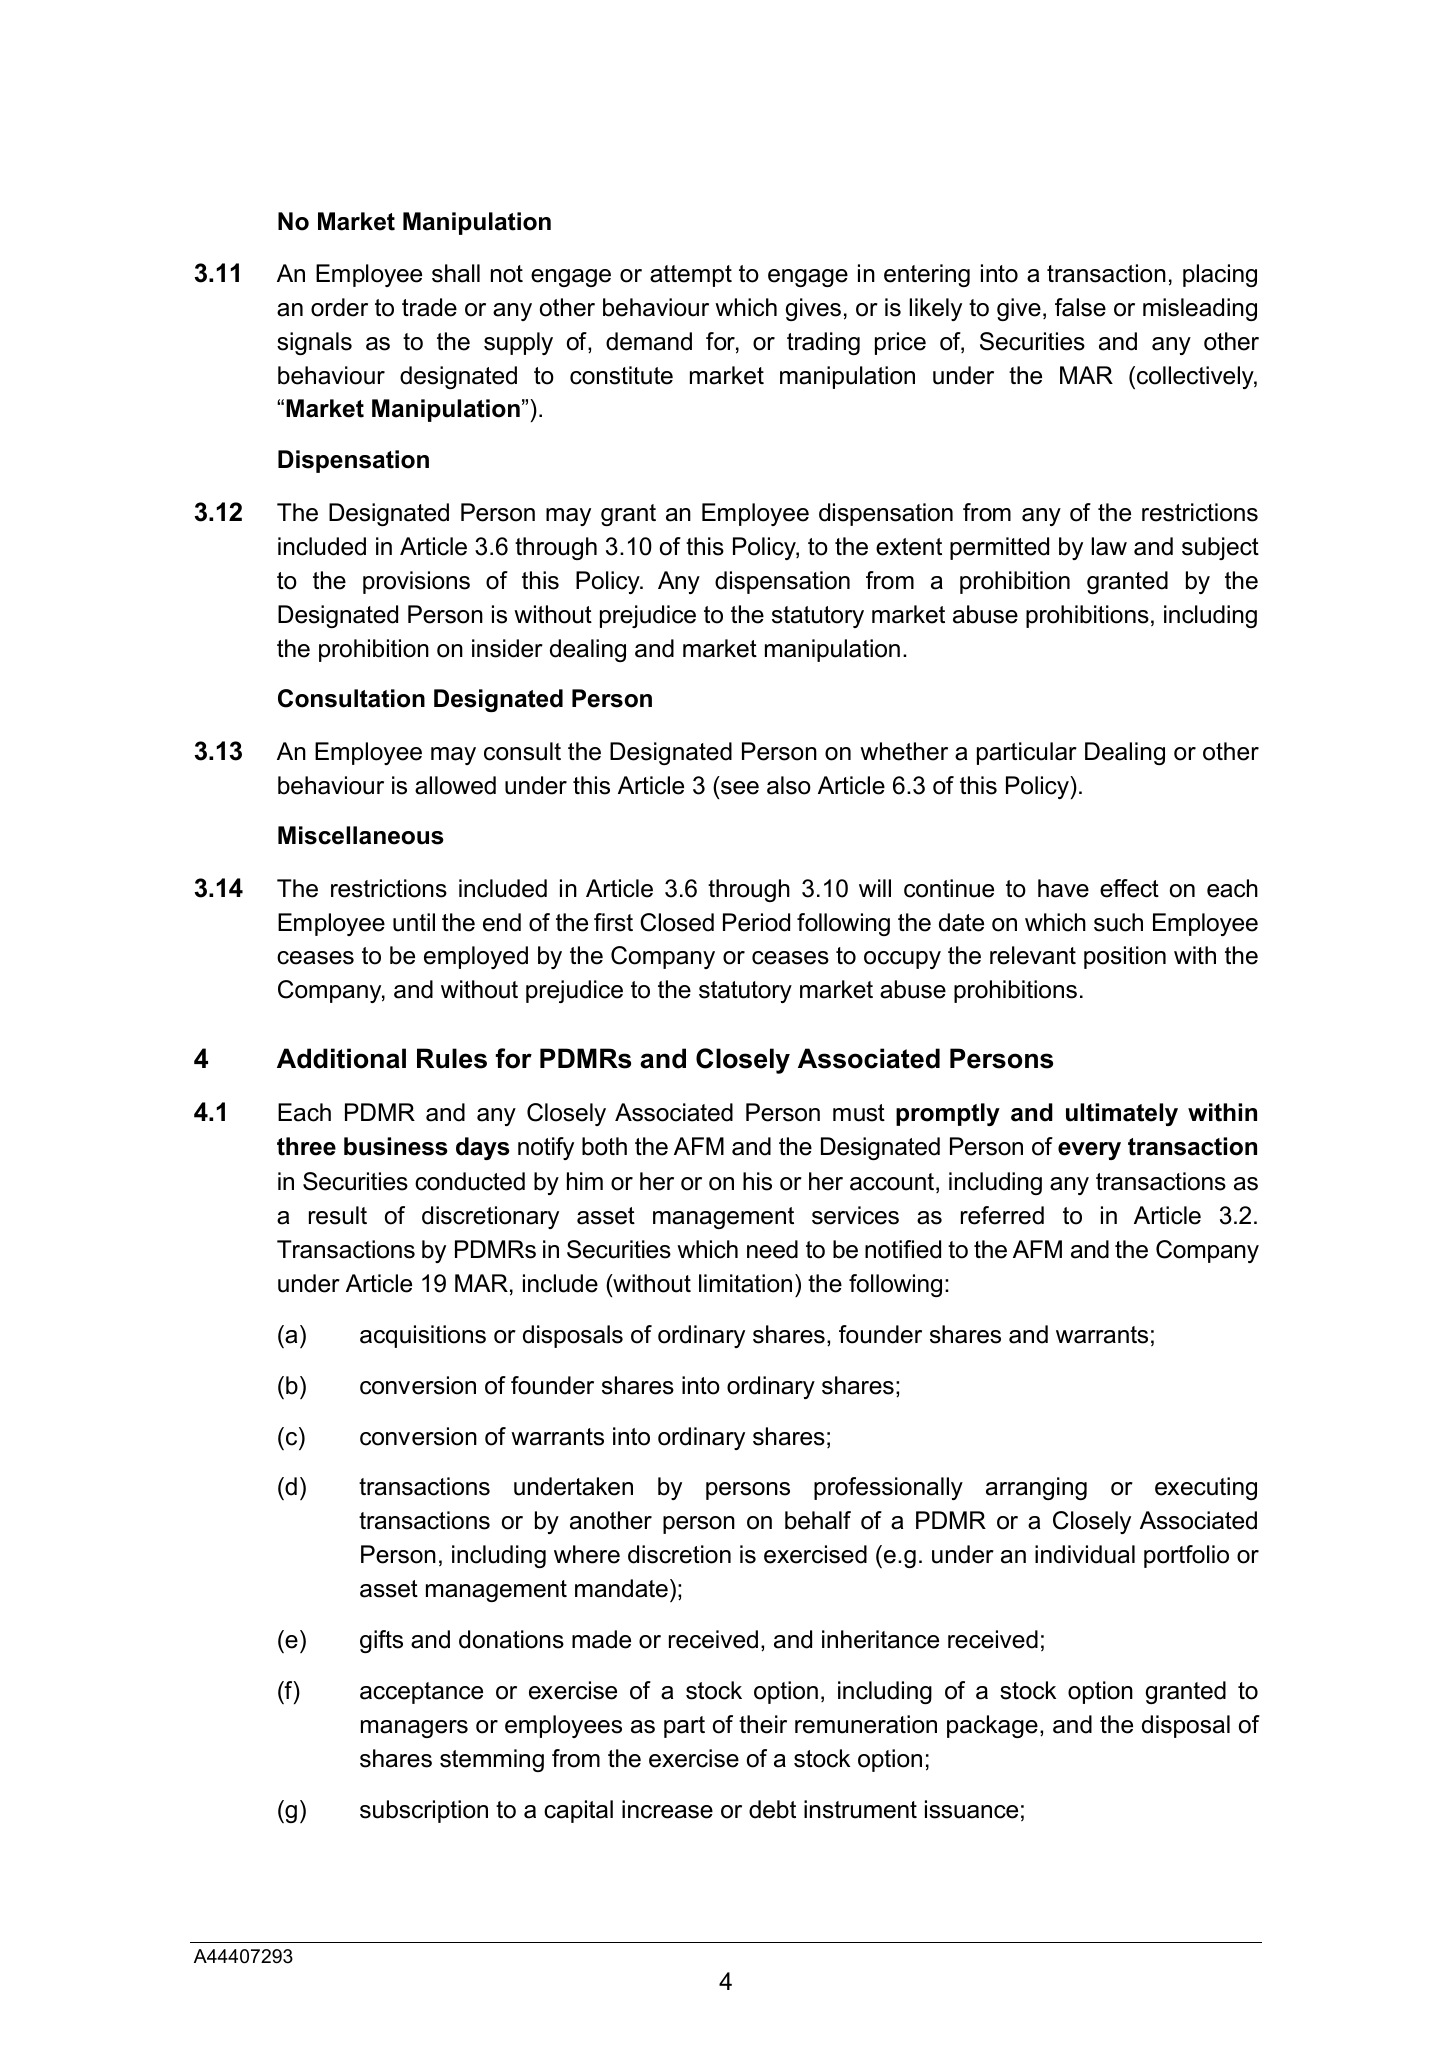  I want to click on their, so click(763, 1724).
